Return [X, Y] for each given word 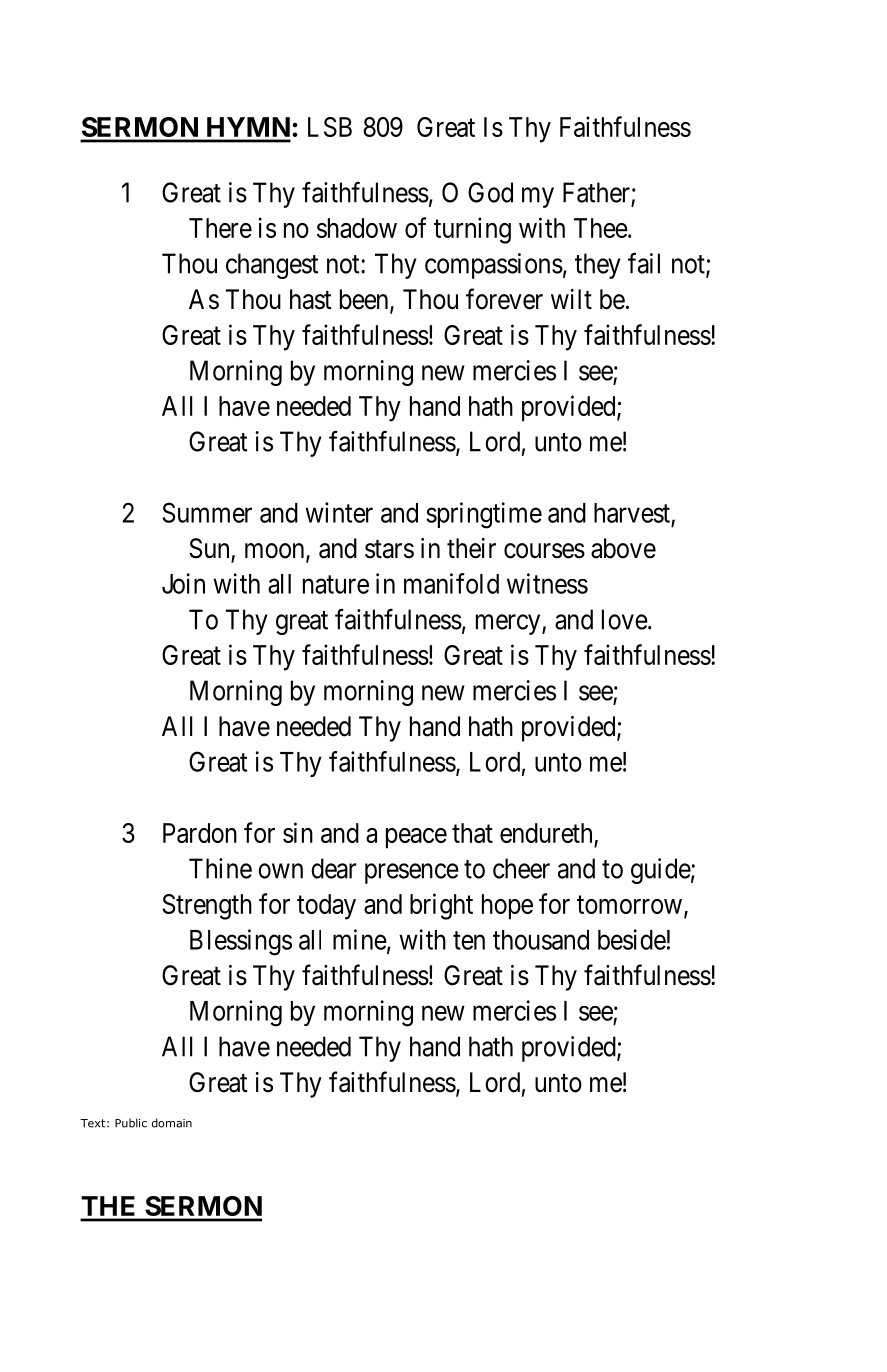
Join [183, 583]
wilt [571, 299]
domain [172, 1123]
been [365, 300]
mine [360, 939]
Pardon [200, 833]
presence [412, 873]
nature [336, 585]
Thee [601, 228]
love [625, 619]
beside [632, 939]
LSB [330, 127]
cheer [521, 868]
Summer [207, 512]
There [220, 228]
